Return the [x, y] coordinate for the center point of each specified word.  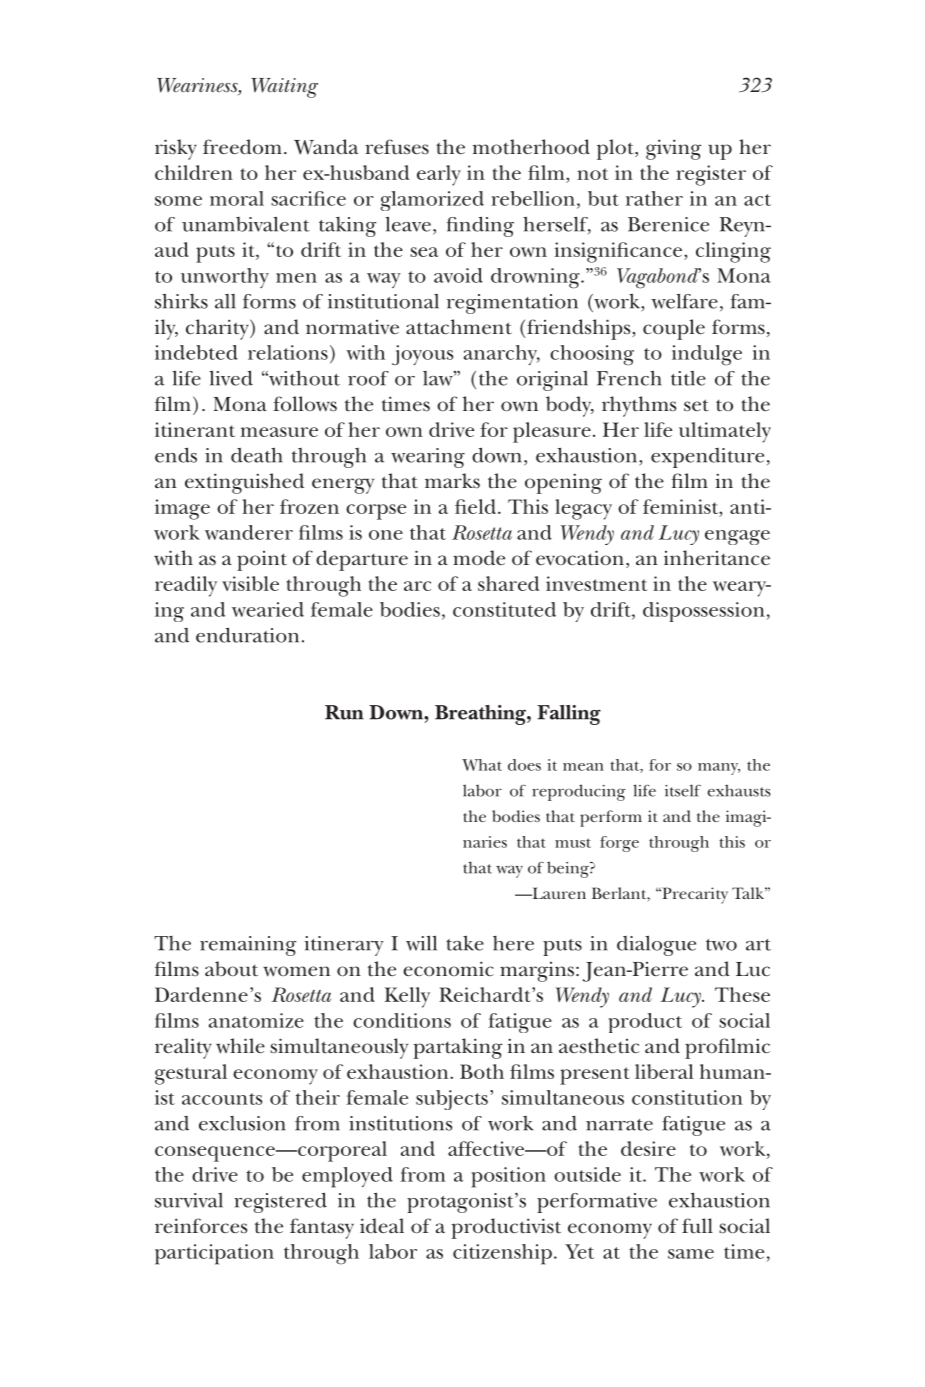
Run [344, 712]
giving [673, 149]
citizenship [502, 1254]
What [482, 765]
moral [237, 198]
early [439, 175]
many [719, 769]
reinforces [201, 1226]
